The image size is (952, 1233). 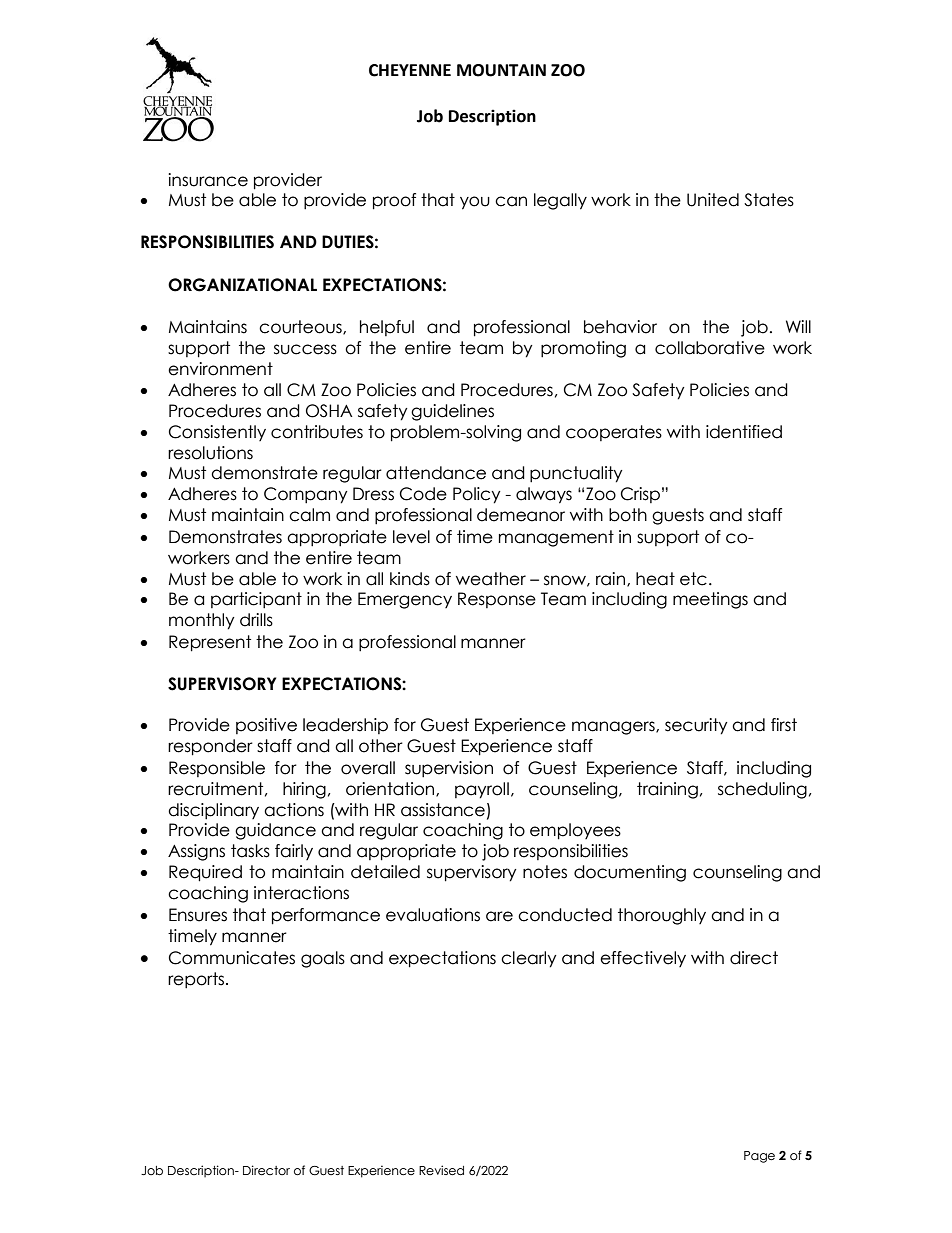 What do you see at coordinates (583, 349) in the page?
I see `promoting` at bounding box center [583, 349].
